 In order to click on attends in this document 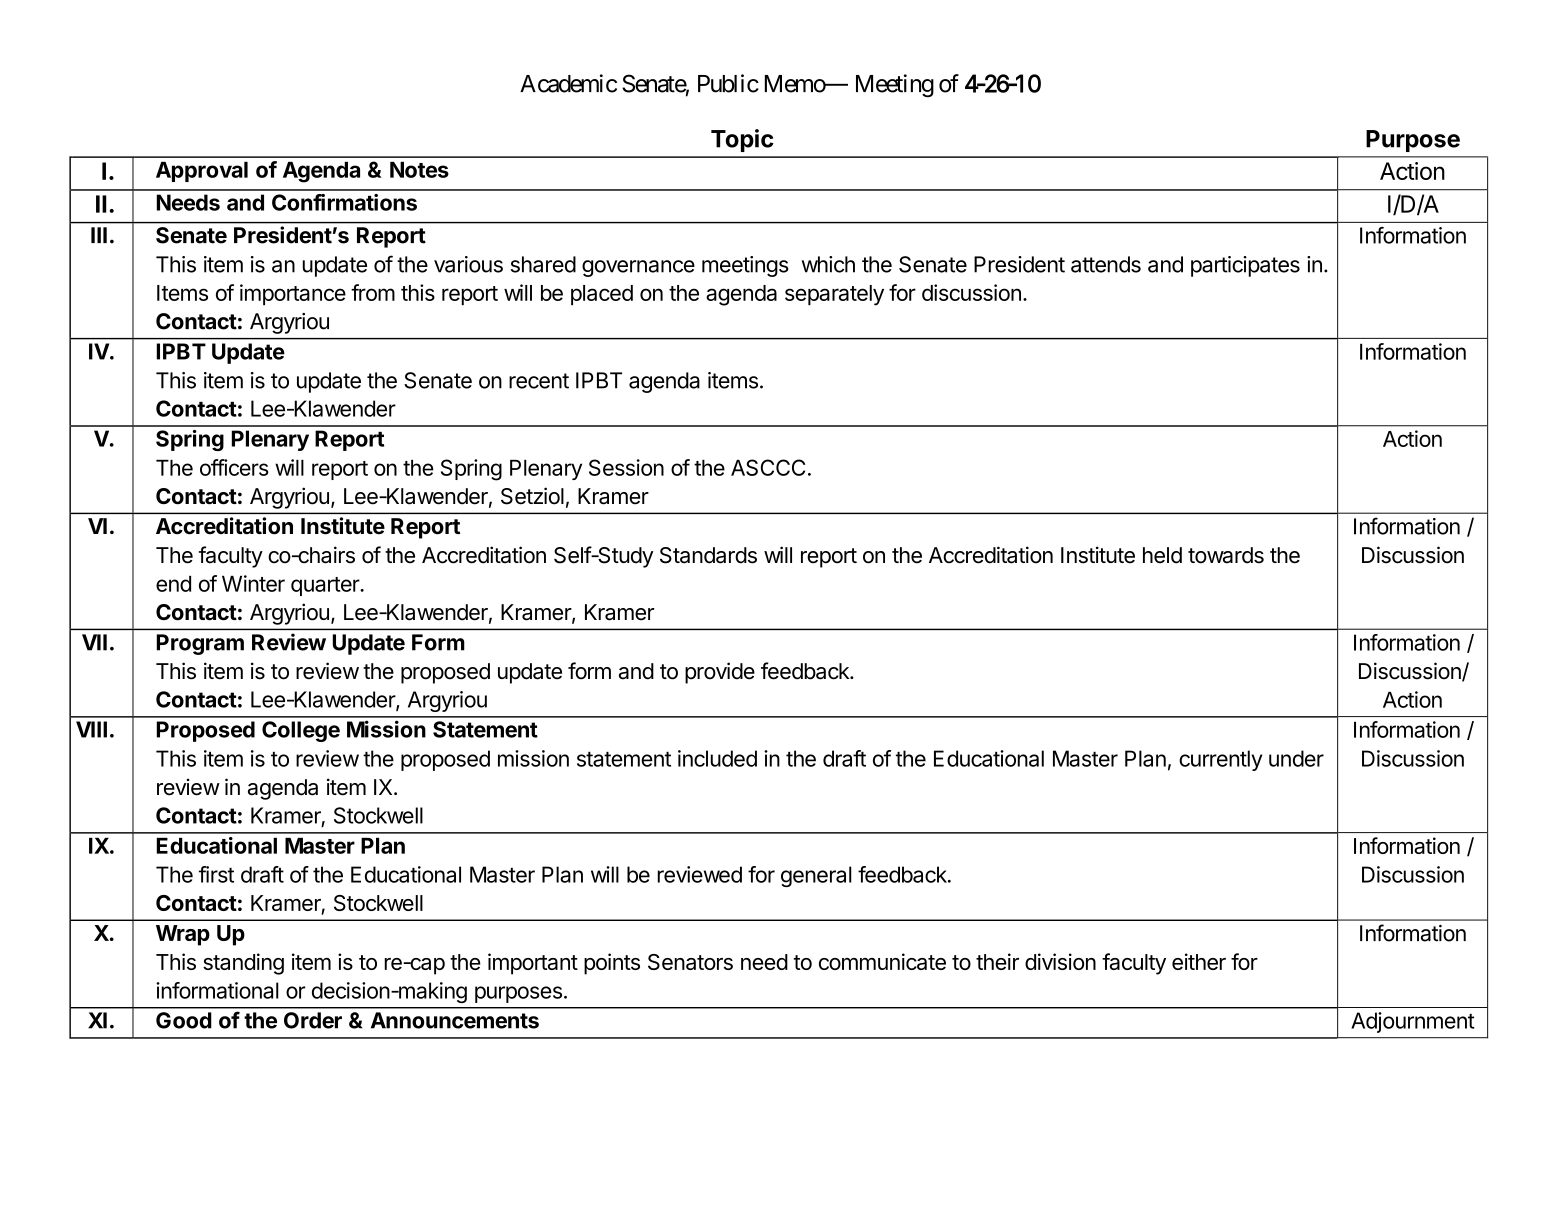, I will do `click(1106, 264)`.
